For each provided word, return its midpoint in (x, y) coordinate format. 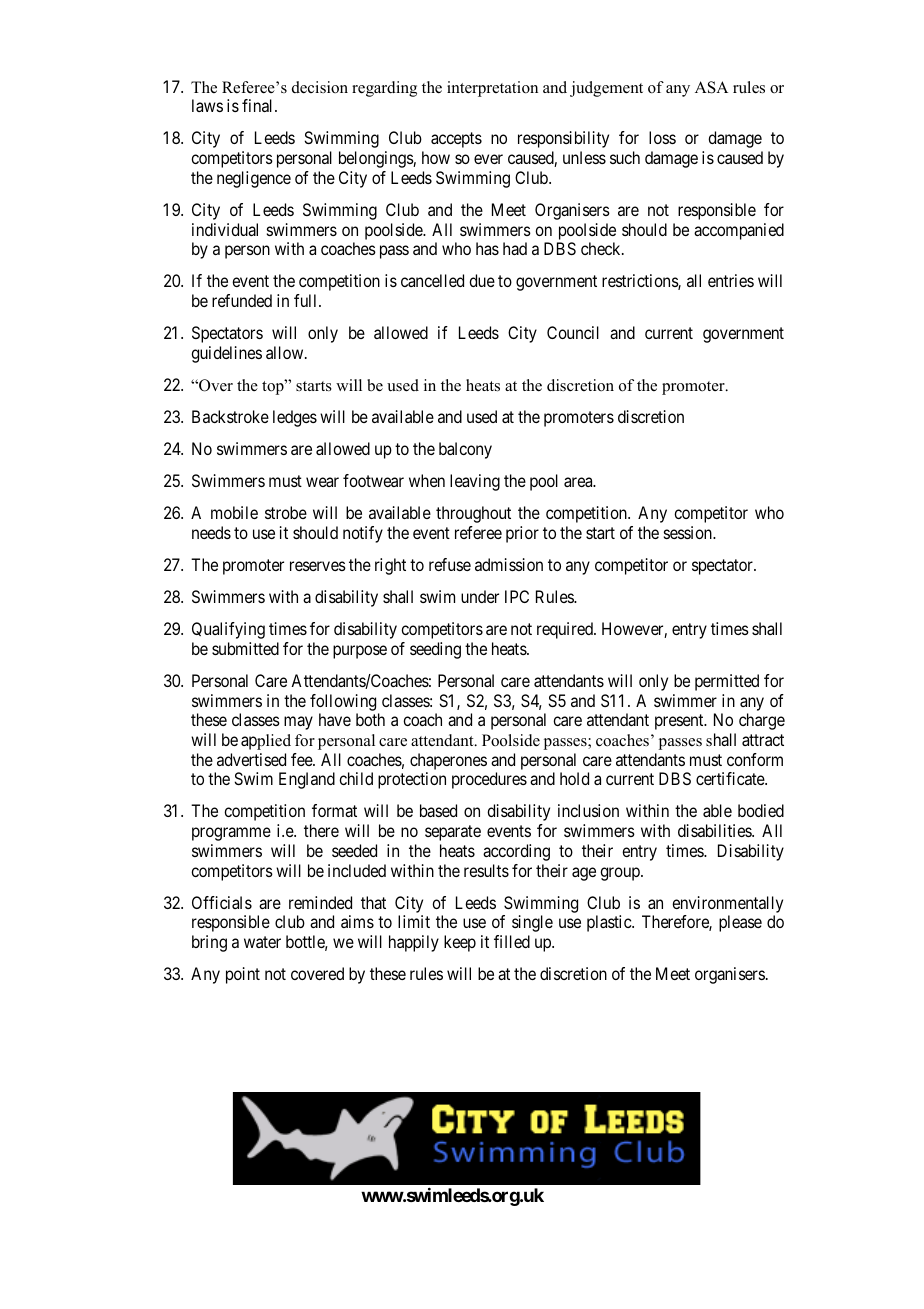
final (259, 105)
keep (460, 943)
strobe (286, 512)
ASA (711, 87)
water (262, 942)
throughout (473, 514)
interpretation (492, 89)
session (689, 532)
